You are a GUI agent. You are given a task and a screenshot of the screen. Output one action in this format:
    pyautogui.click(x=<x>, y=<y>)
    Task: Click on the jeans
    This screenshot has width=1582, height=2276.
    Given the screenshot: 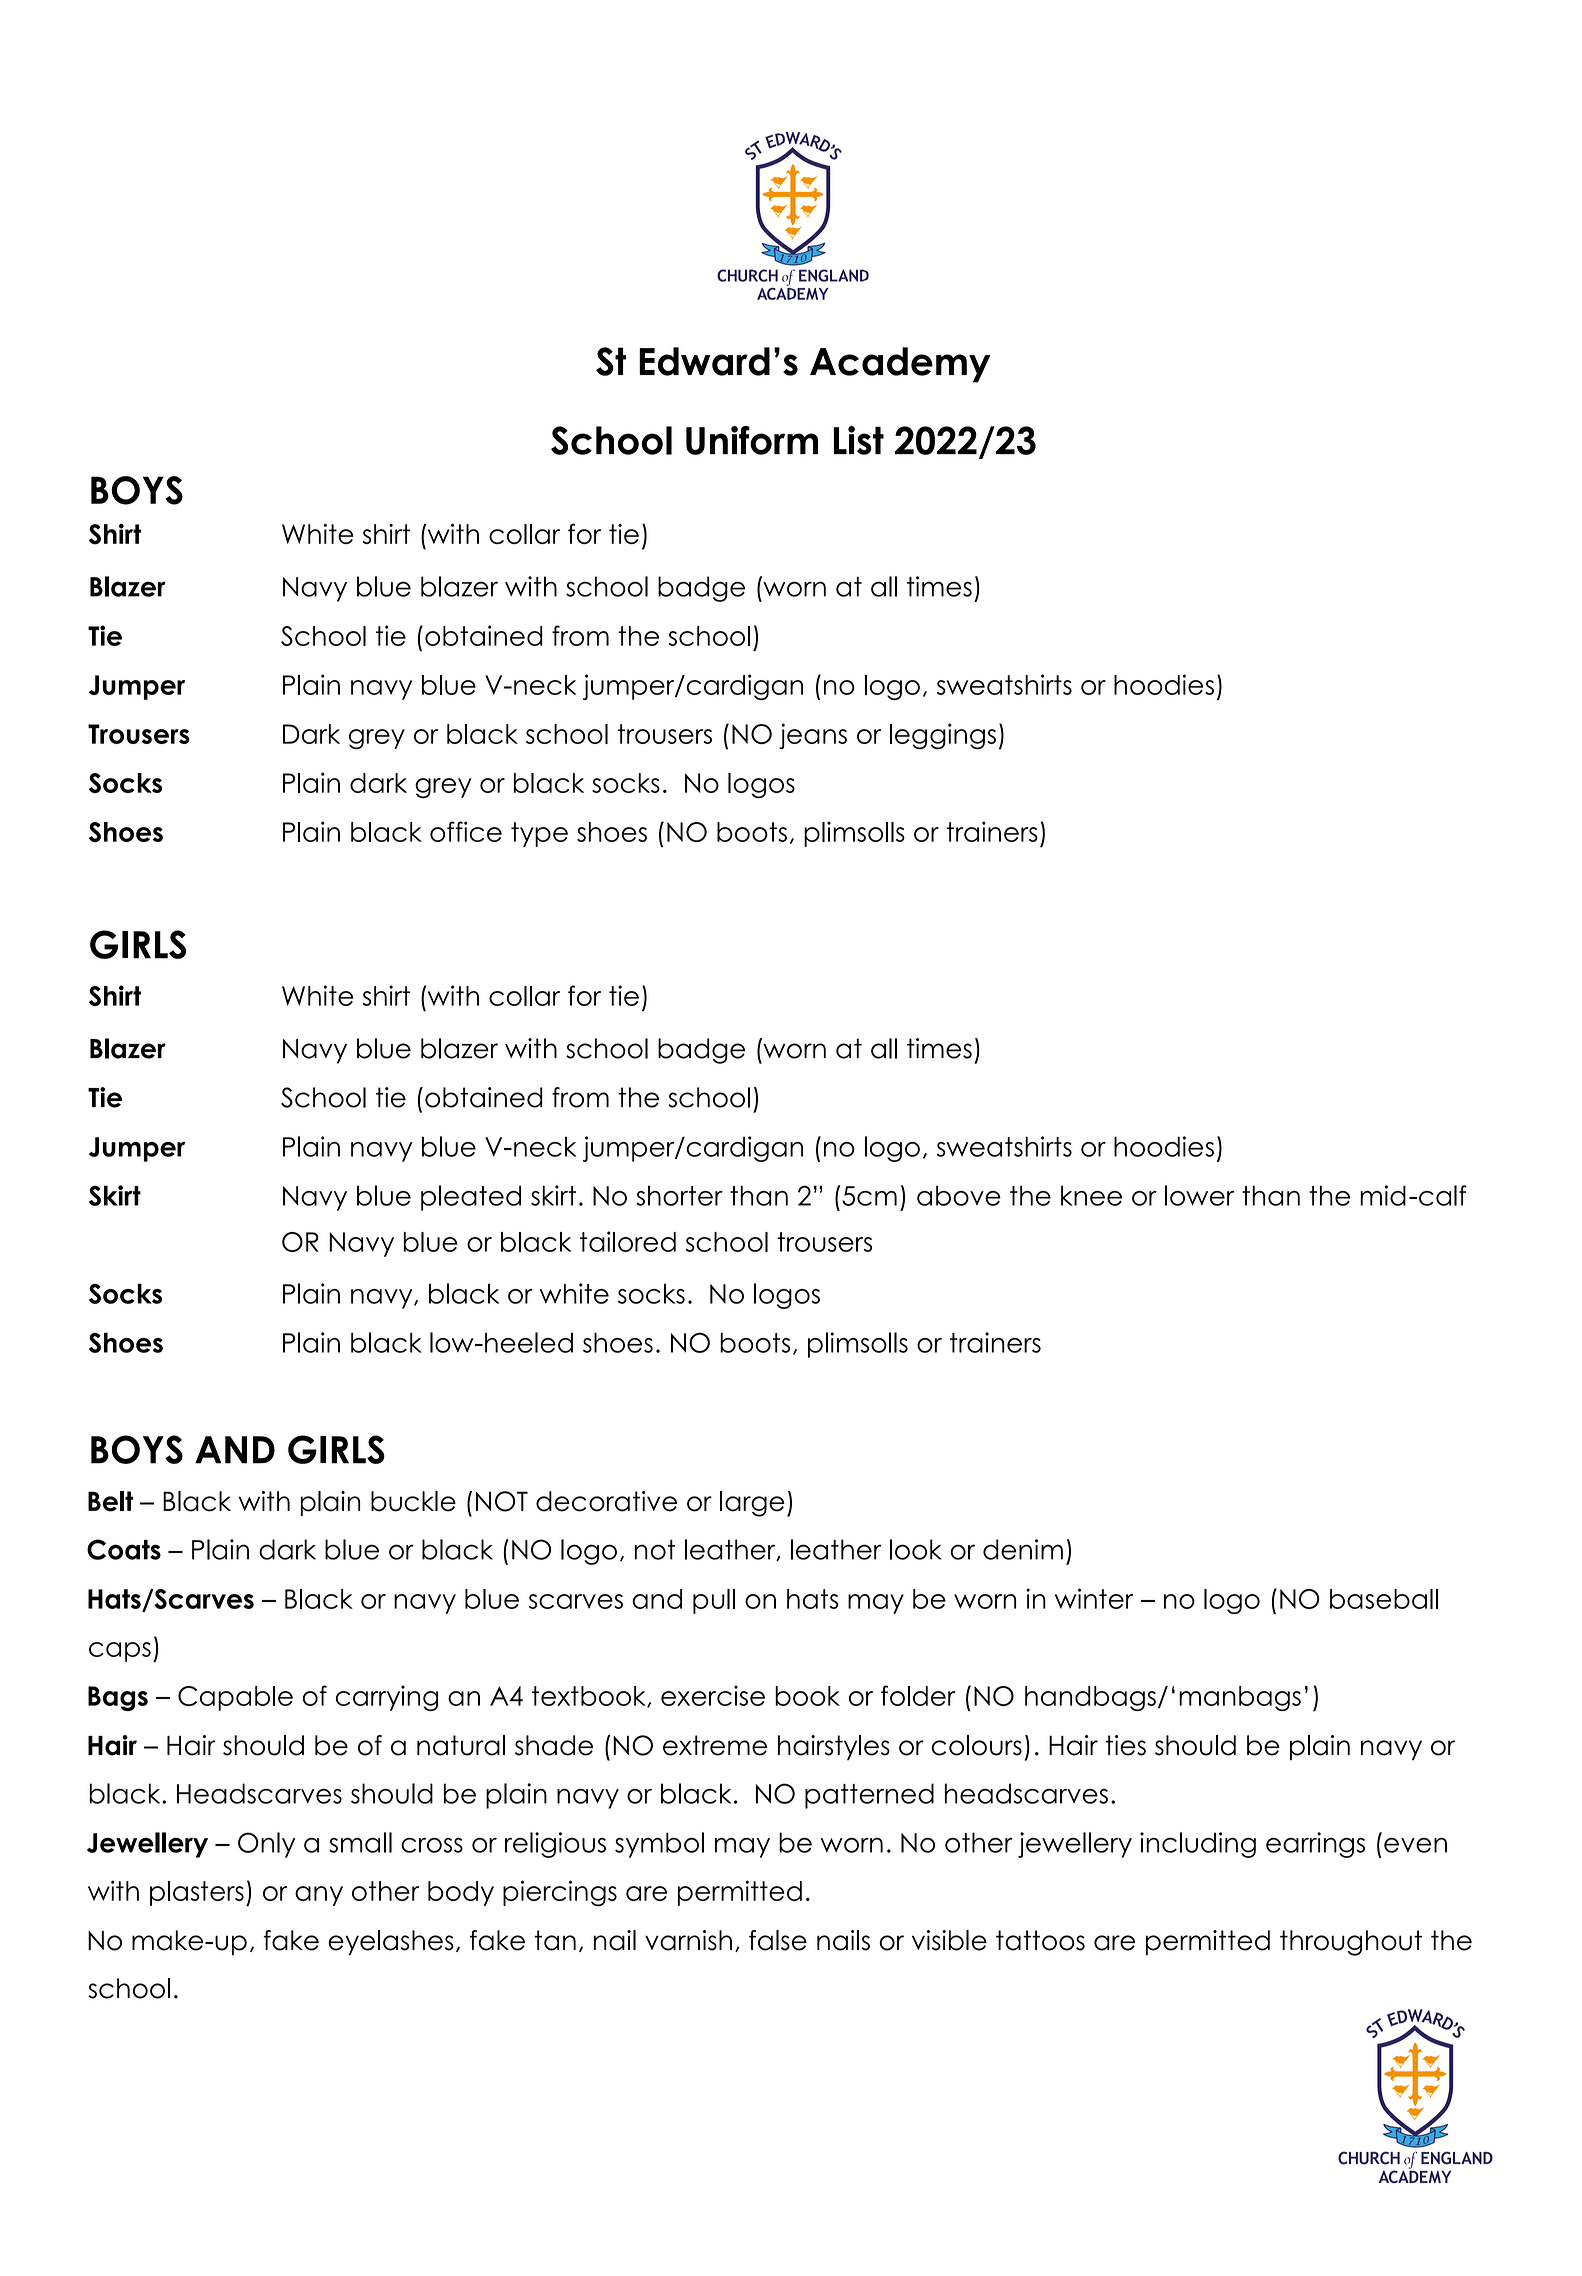 What is the action you would take?
    pyautogui.click(x=813, y=736)
